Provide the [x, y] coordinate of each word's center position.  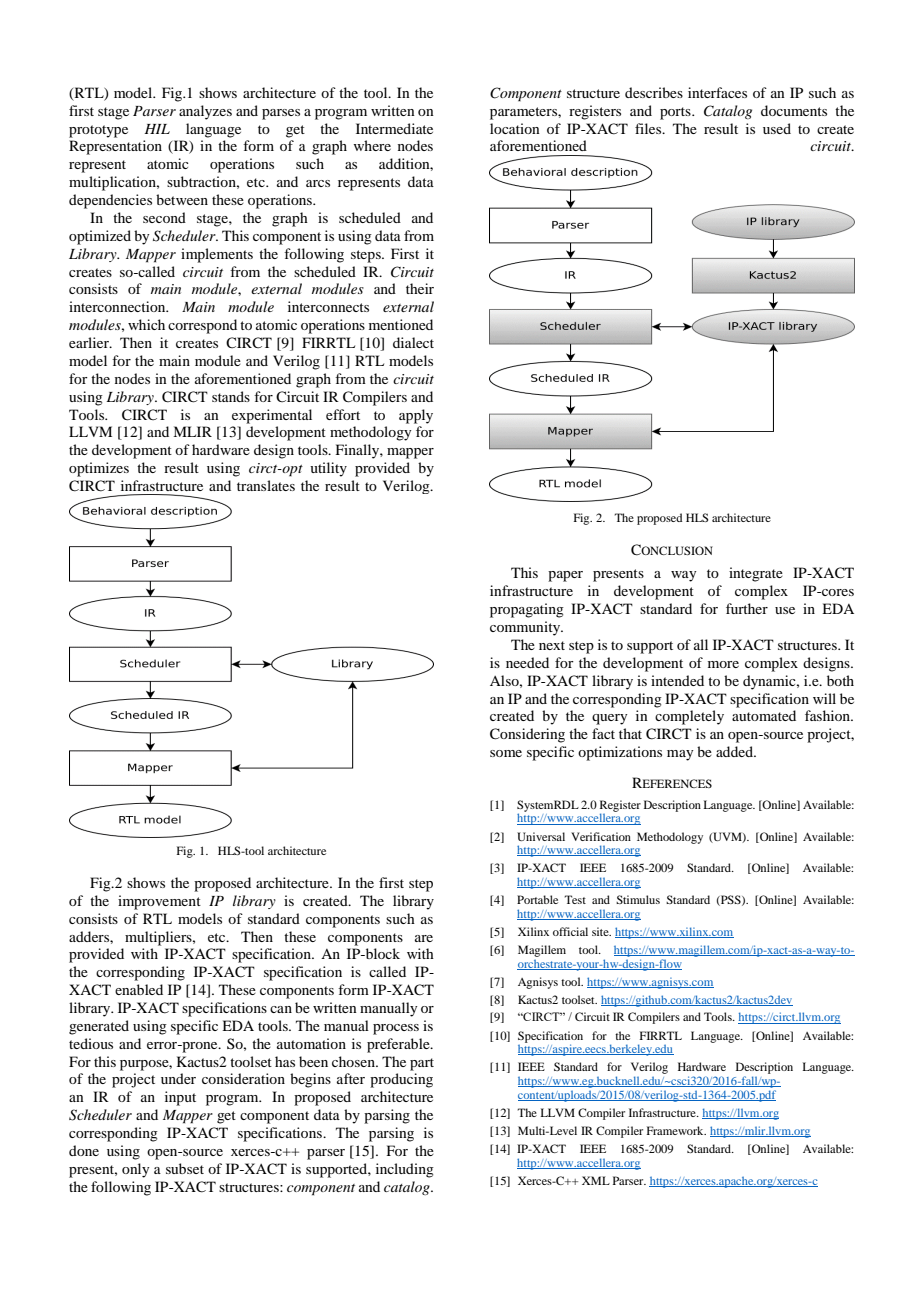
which [146, 324]
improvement [159, 902]
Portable [537, 899]
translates [266, 485]
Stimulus [638, 899]
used [777, 128]
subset [185, 1168]
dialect [413, 342]
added [735, 751]
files [649, 128]
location [515, 128]
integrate [756, 574]
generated [99, 1027]
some [506, 753]
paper [565, 576]
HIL [157, 129]
